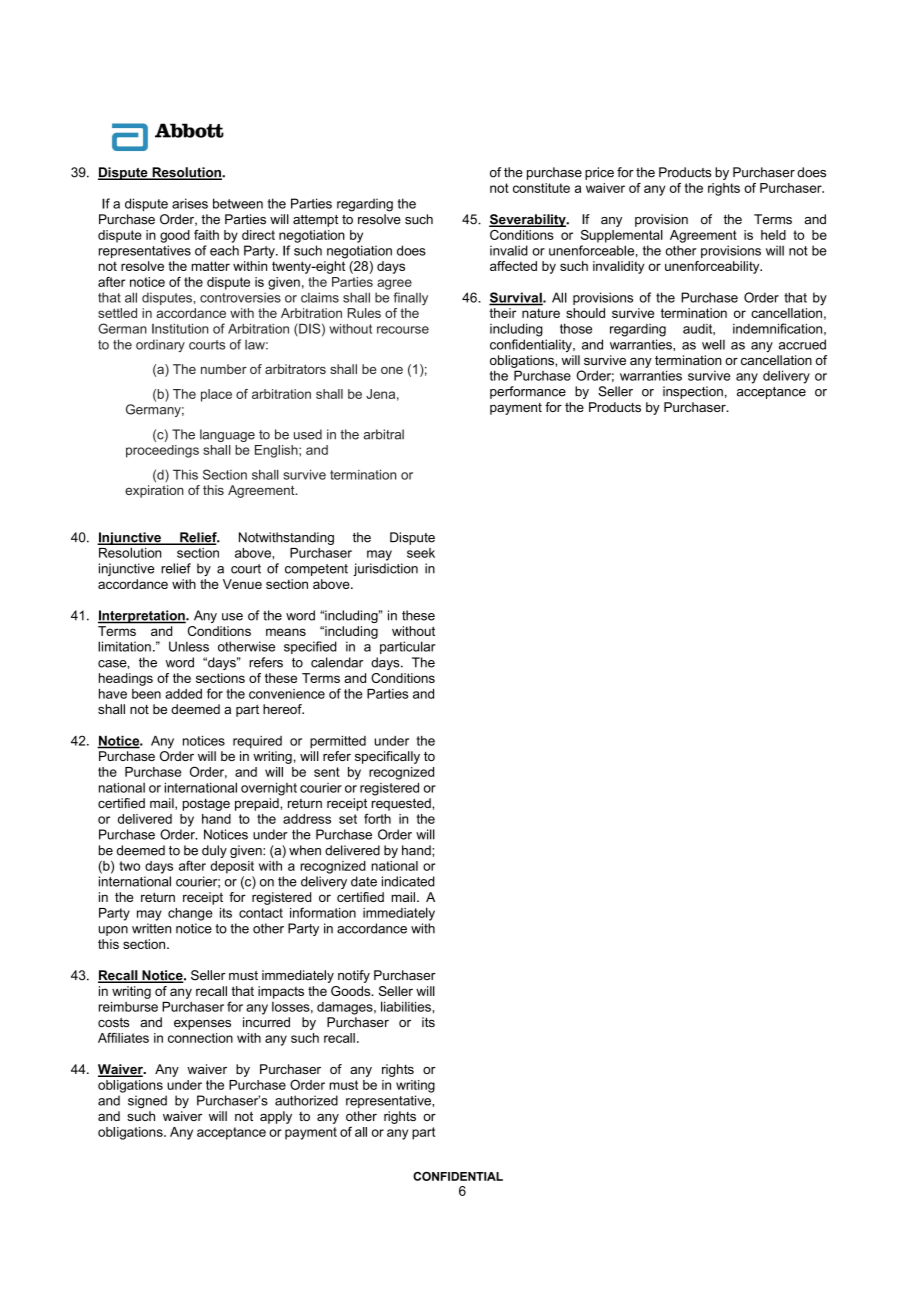 The height and width of the screenshot is (1308, 924). I want to click on constitute, so click(541, 188).
